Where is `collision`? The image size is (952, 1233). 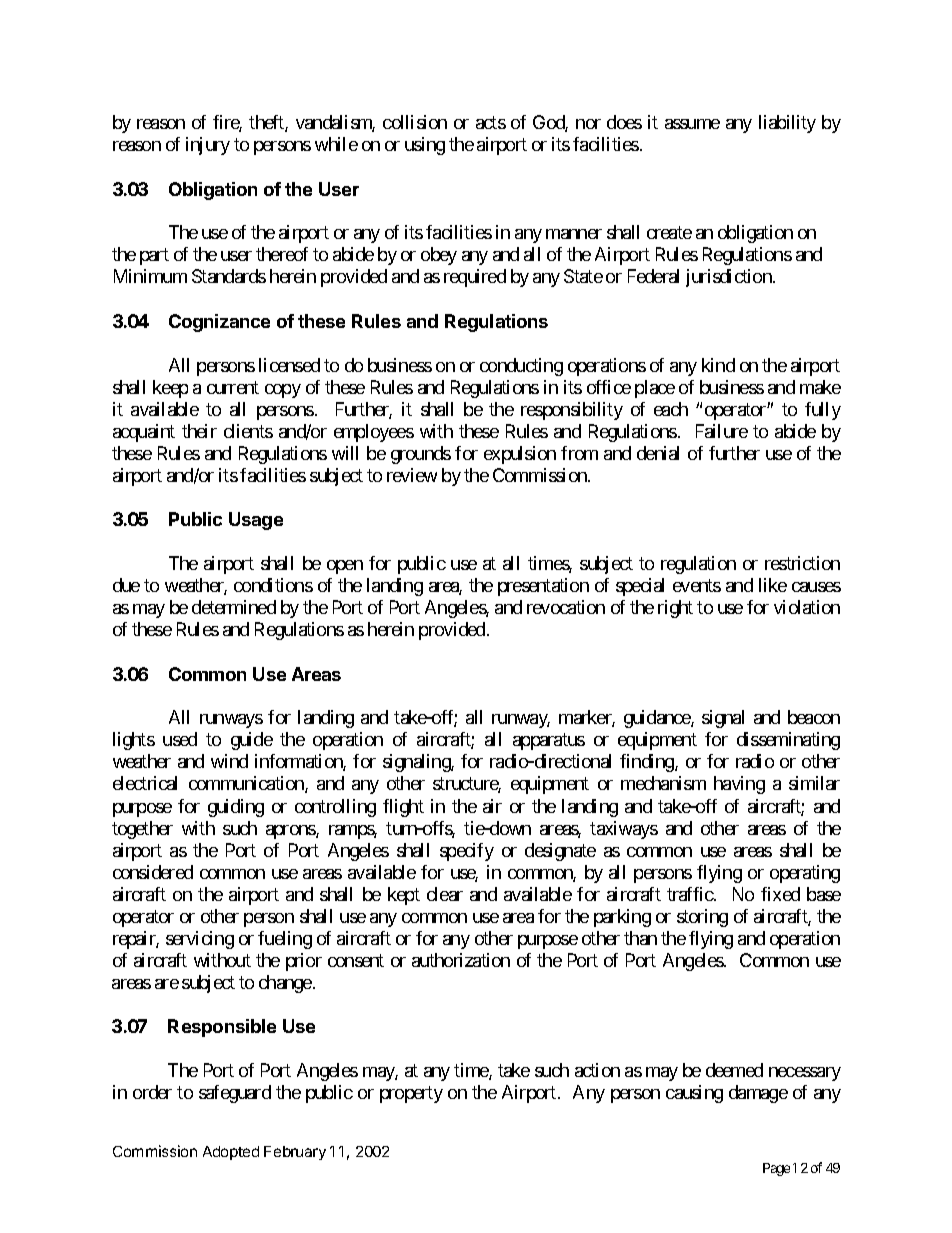 collision is located at coordinates (415, 122).
